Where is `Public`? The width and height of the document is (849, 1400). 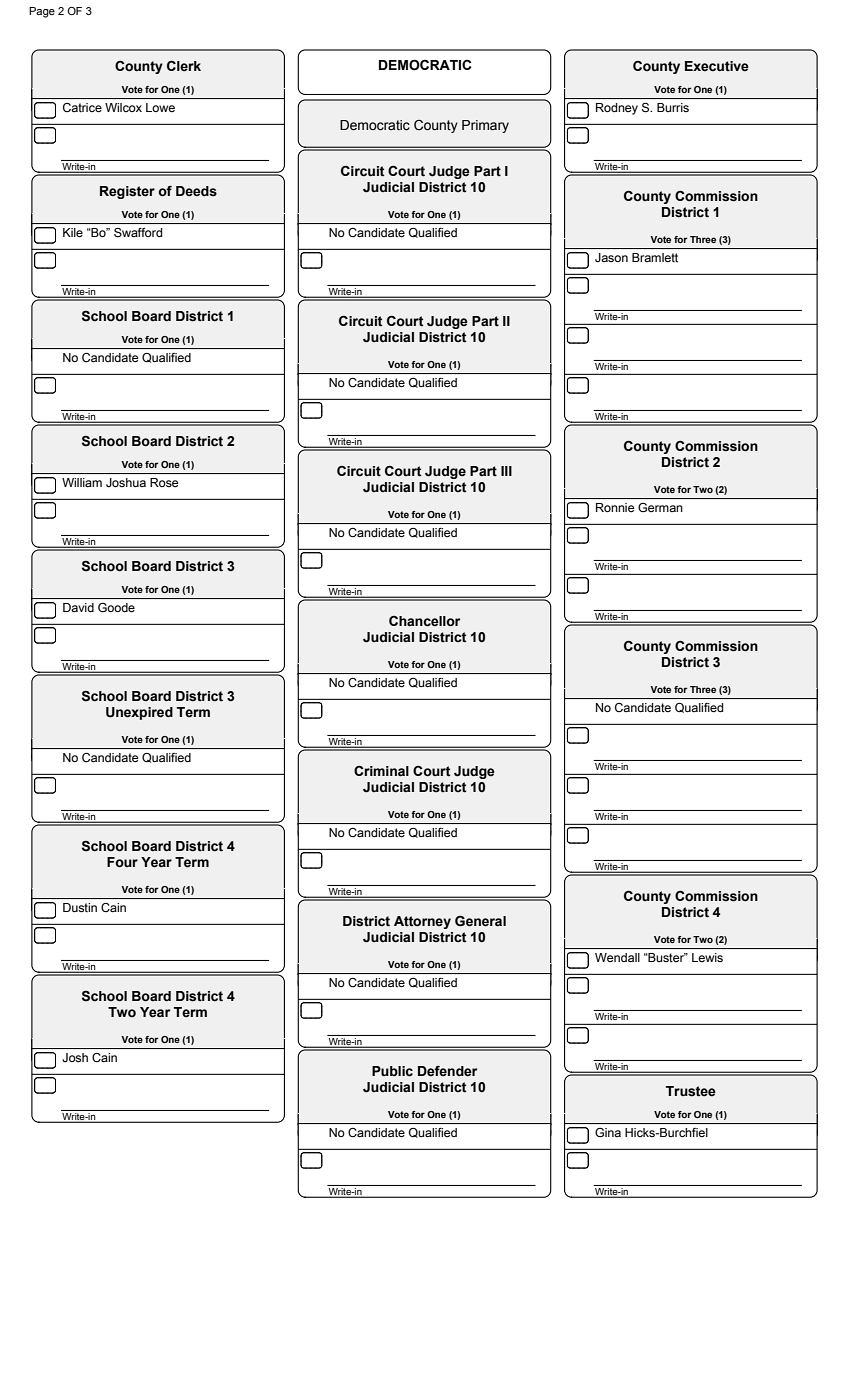 Public is located at coordinates (392, 1071).
